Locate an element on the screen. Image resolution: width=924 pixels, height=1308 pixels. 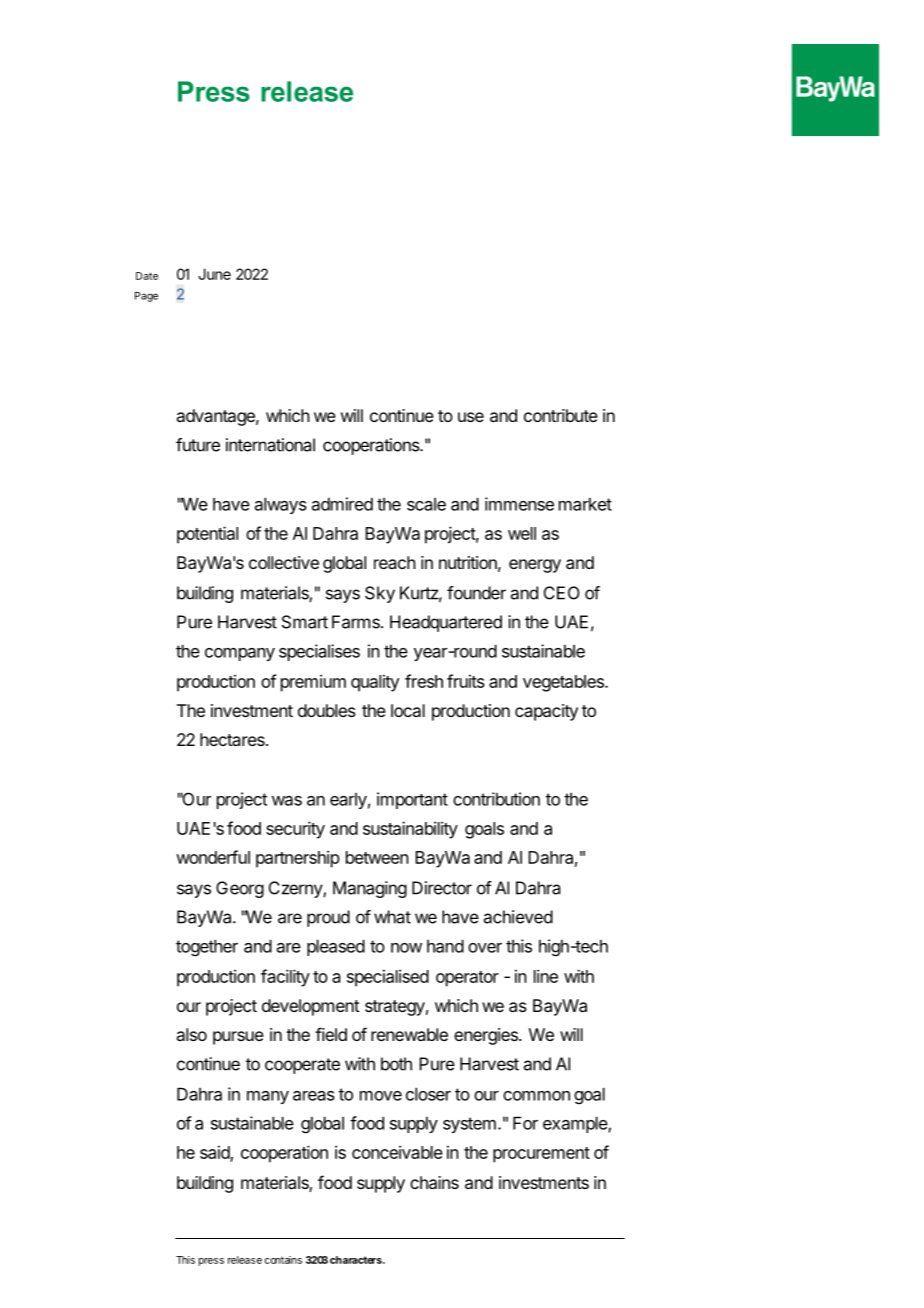
said is located at coordinates (215, 1153).
